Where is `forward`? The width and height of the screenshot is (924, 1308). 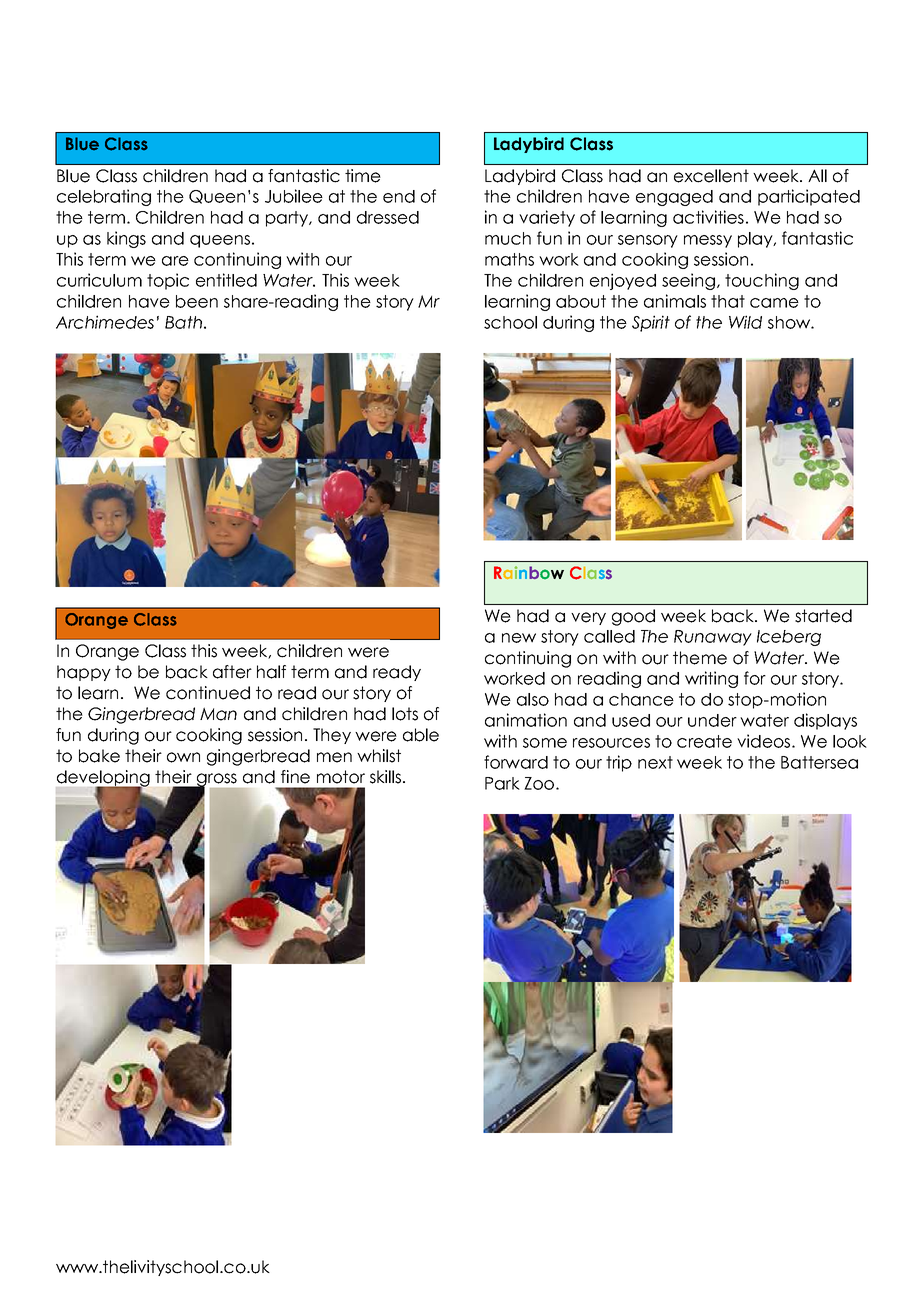
forward is located at coordinates (516, 762).
